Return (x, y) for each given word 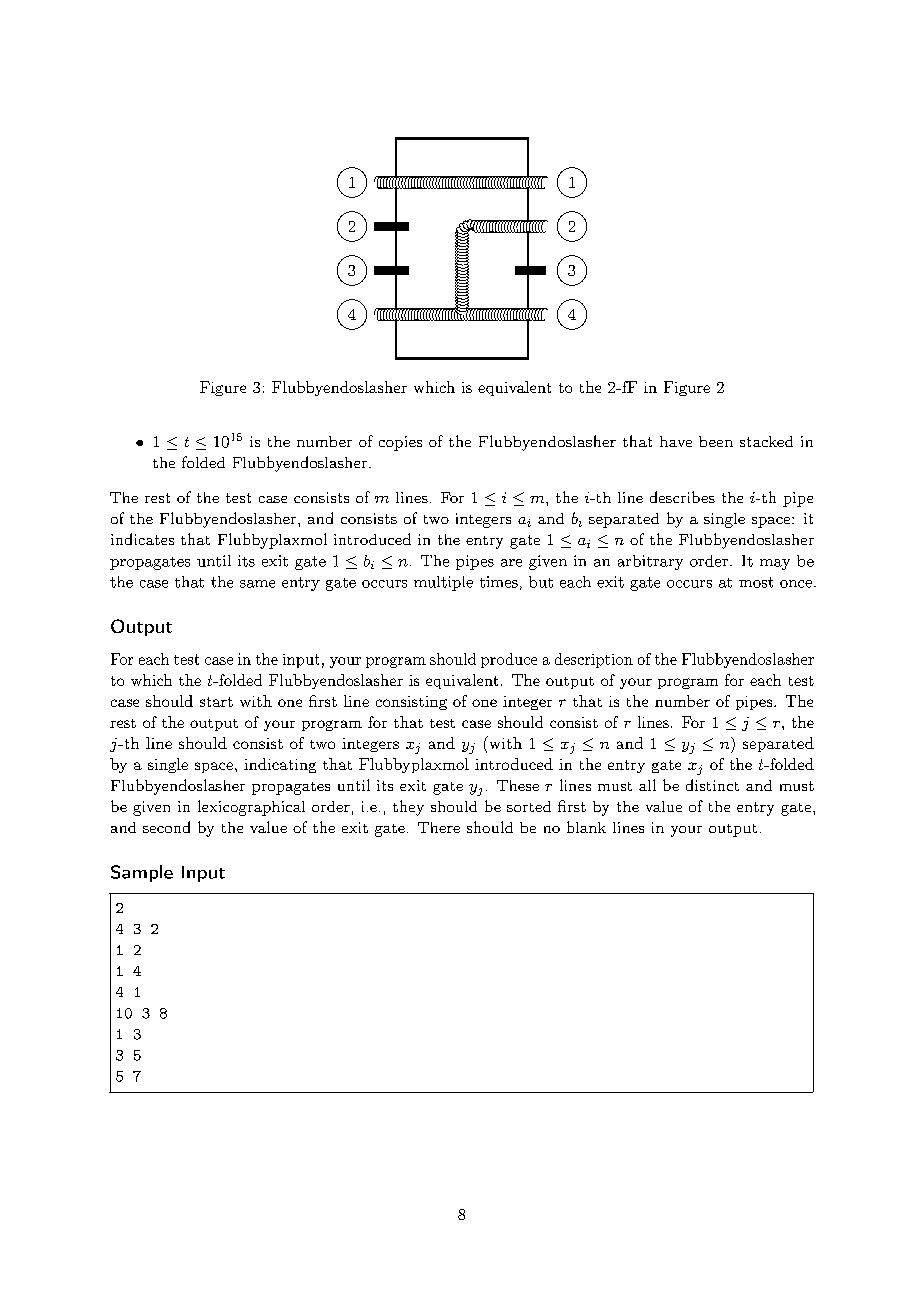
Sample (142, 873)
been (716, 441)
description (594, 660)
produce (509, 660)
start (216, 702)
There (439, 827)
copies (400, 443)
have (676, 441)
